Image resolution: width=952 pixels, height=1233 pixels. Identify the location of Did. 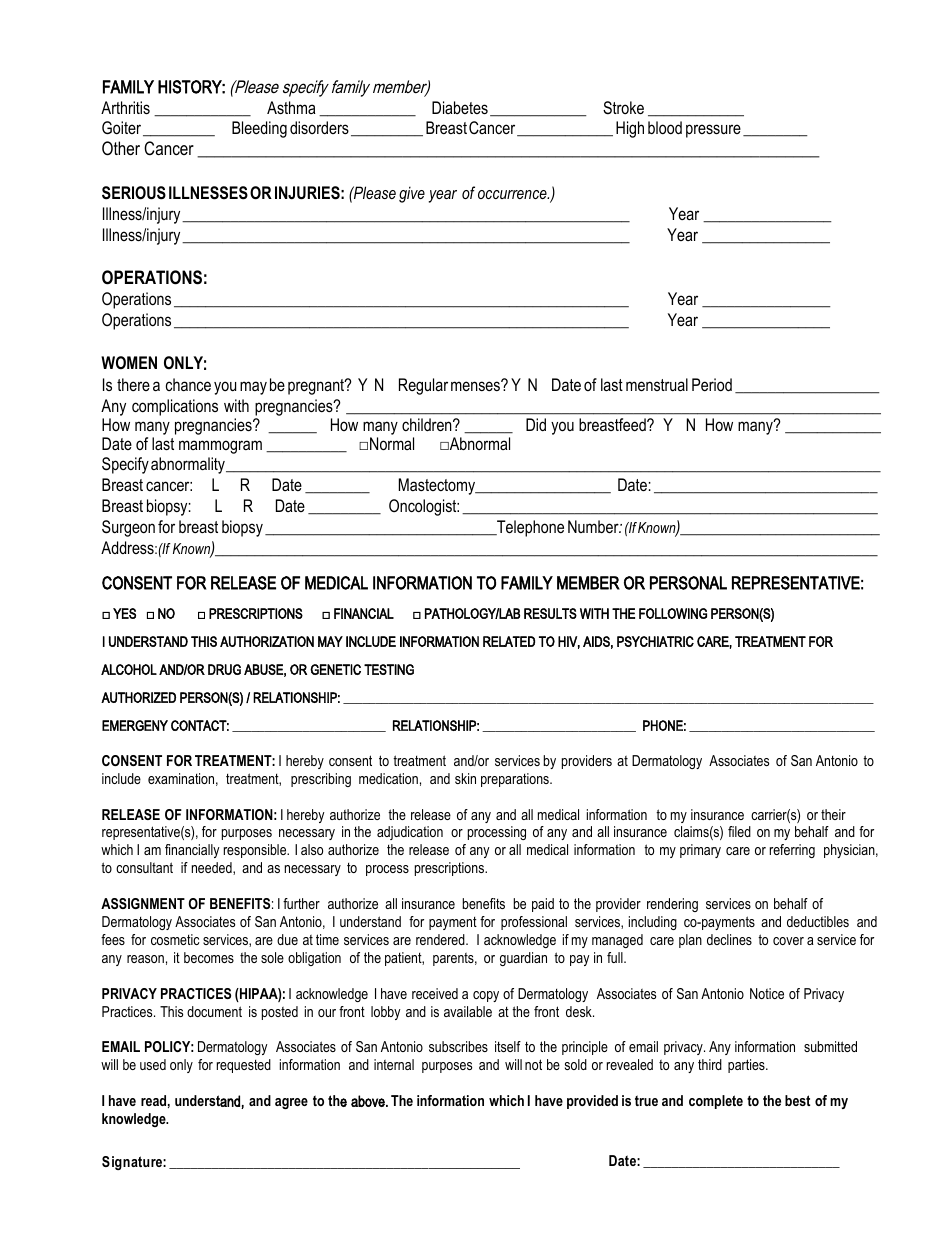
(536, 424).
